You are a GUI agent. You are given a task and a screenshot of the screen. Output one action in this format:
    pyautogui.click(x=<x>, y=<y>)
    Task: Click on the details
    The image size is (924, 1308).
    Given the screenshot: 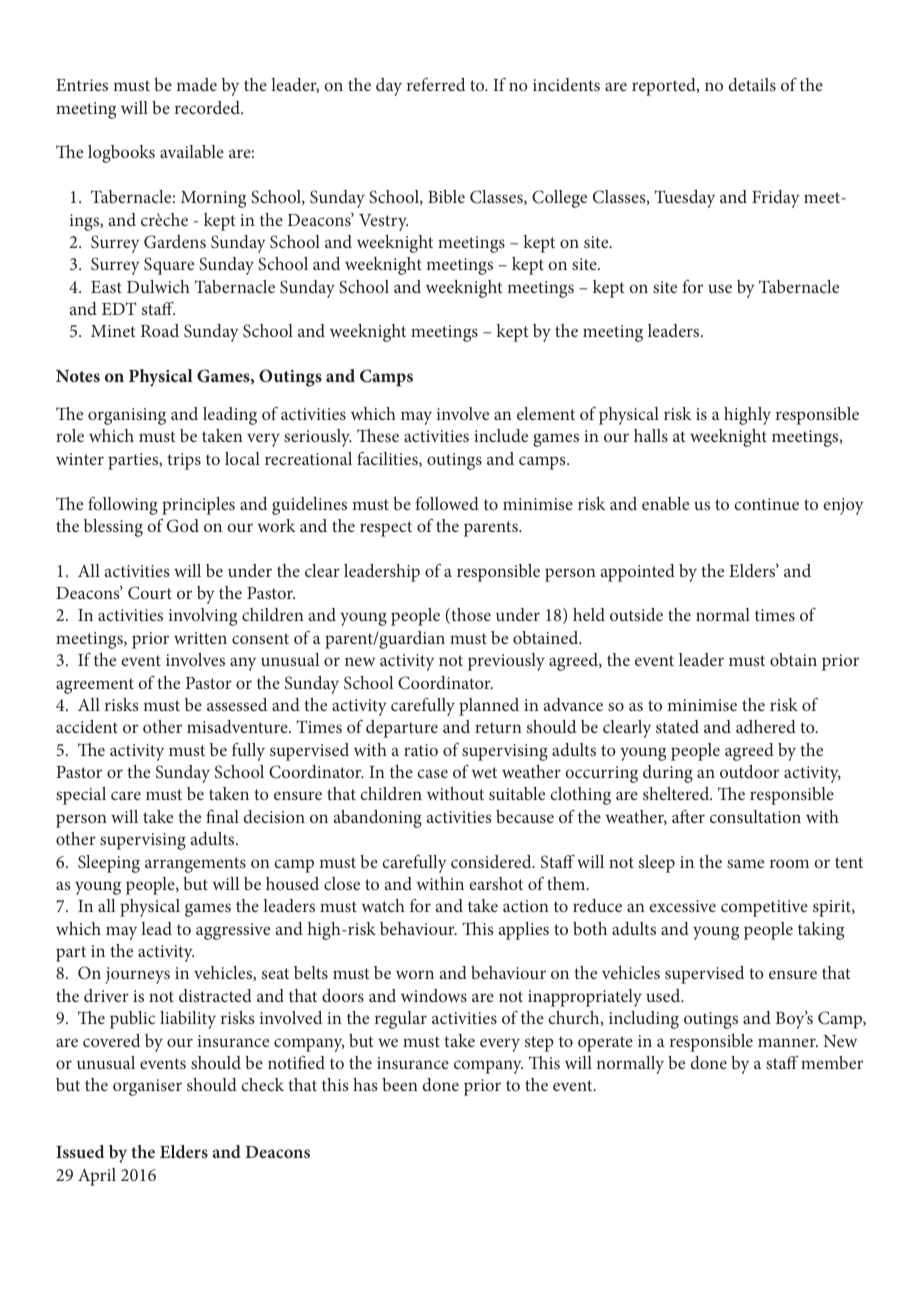 What is the action you would take?
    pyautogui.click(x=752, y=84)
